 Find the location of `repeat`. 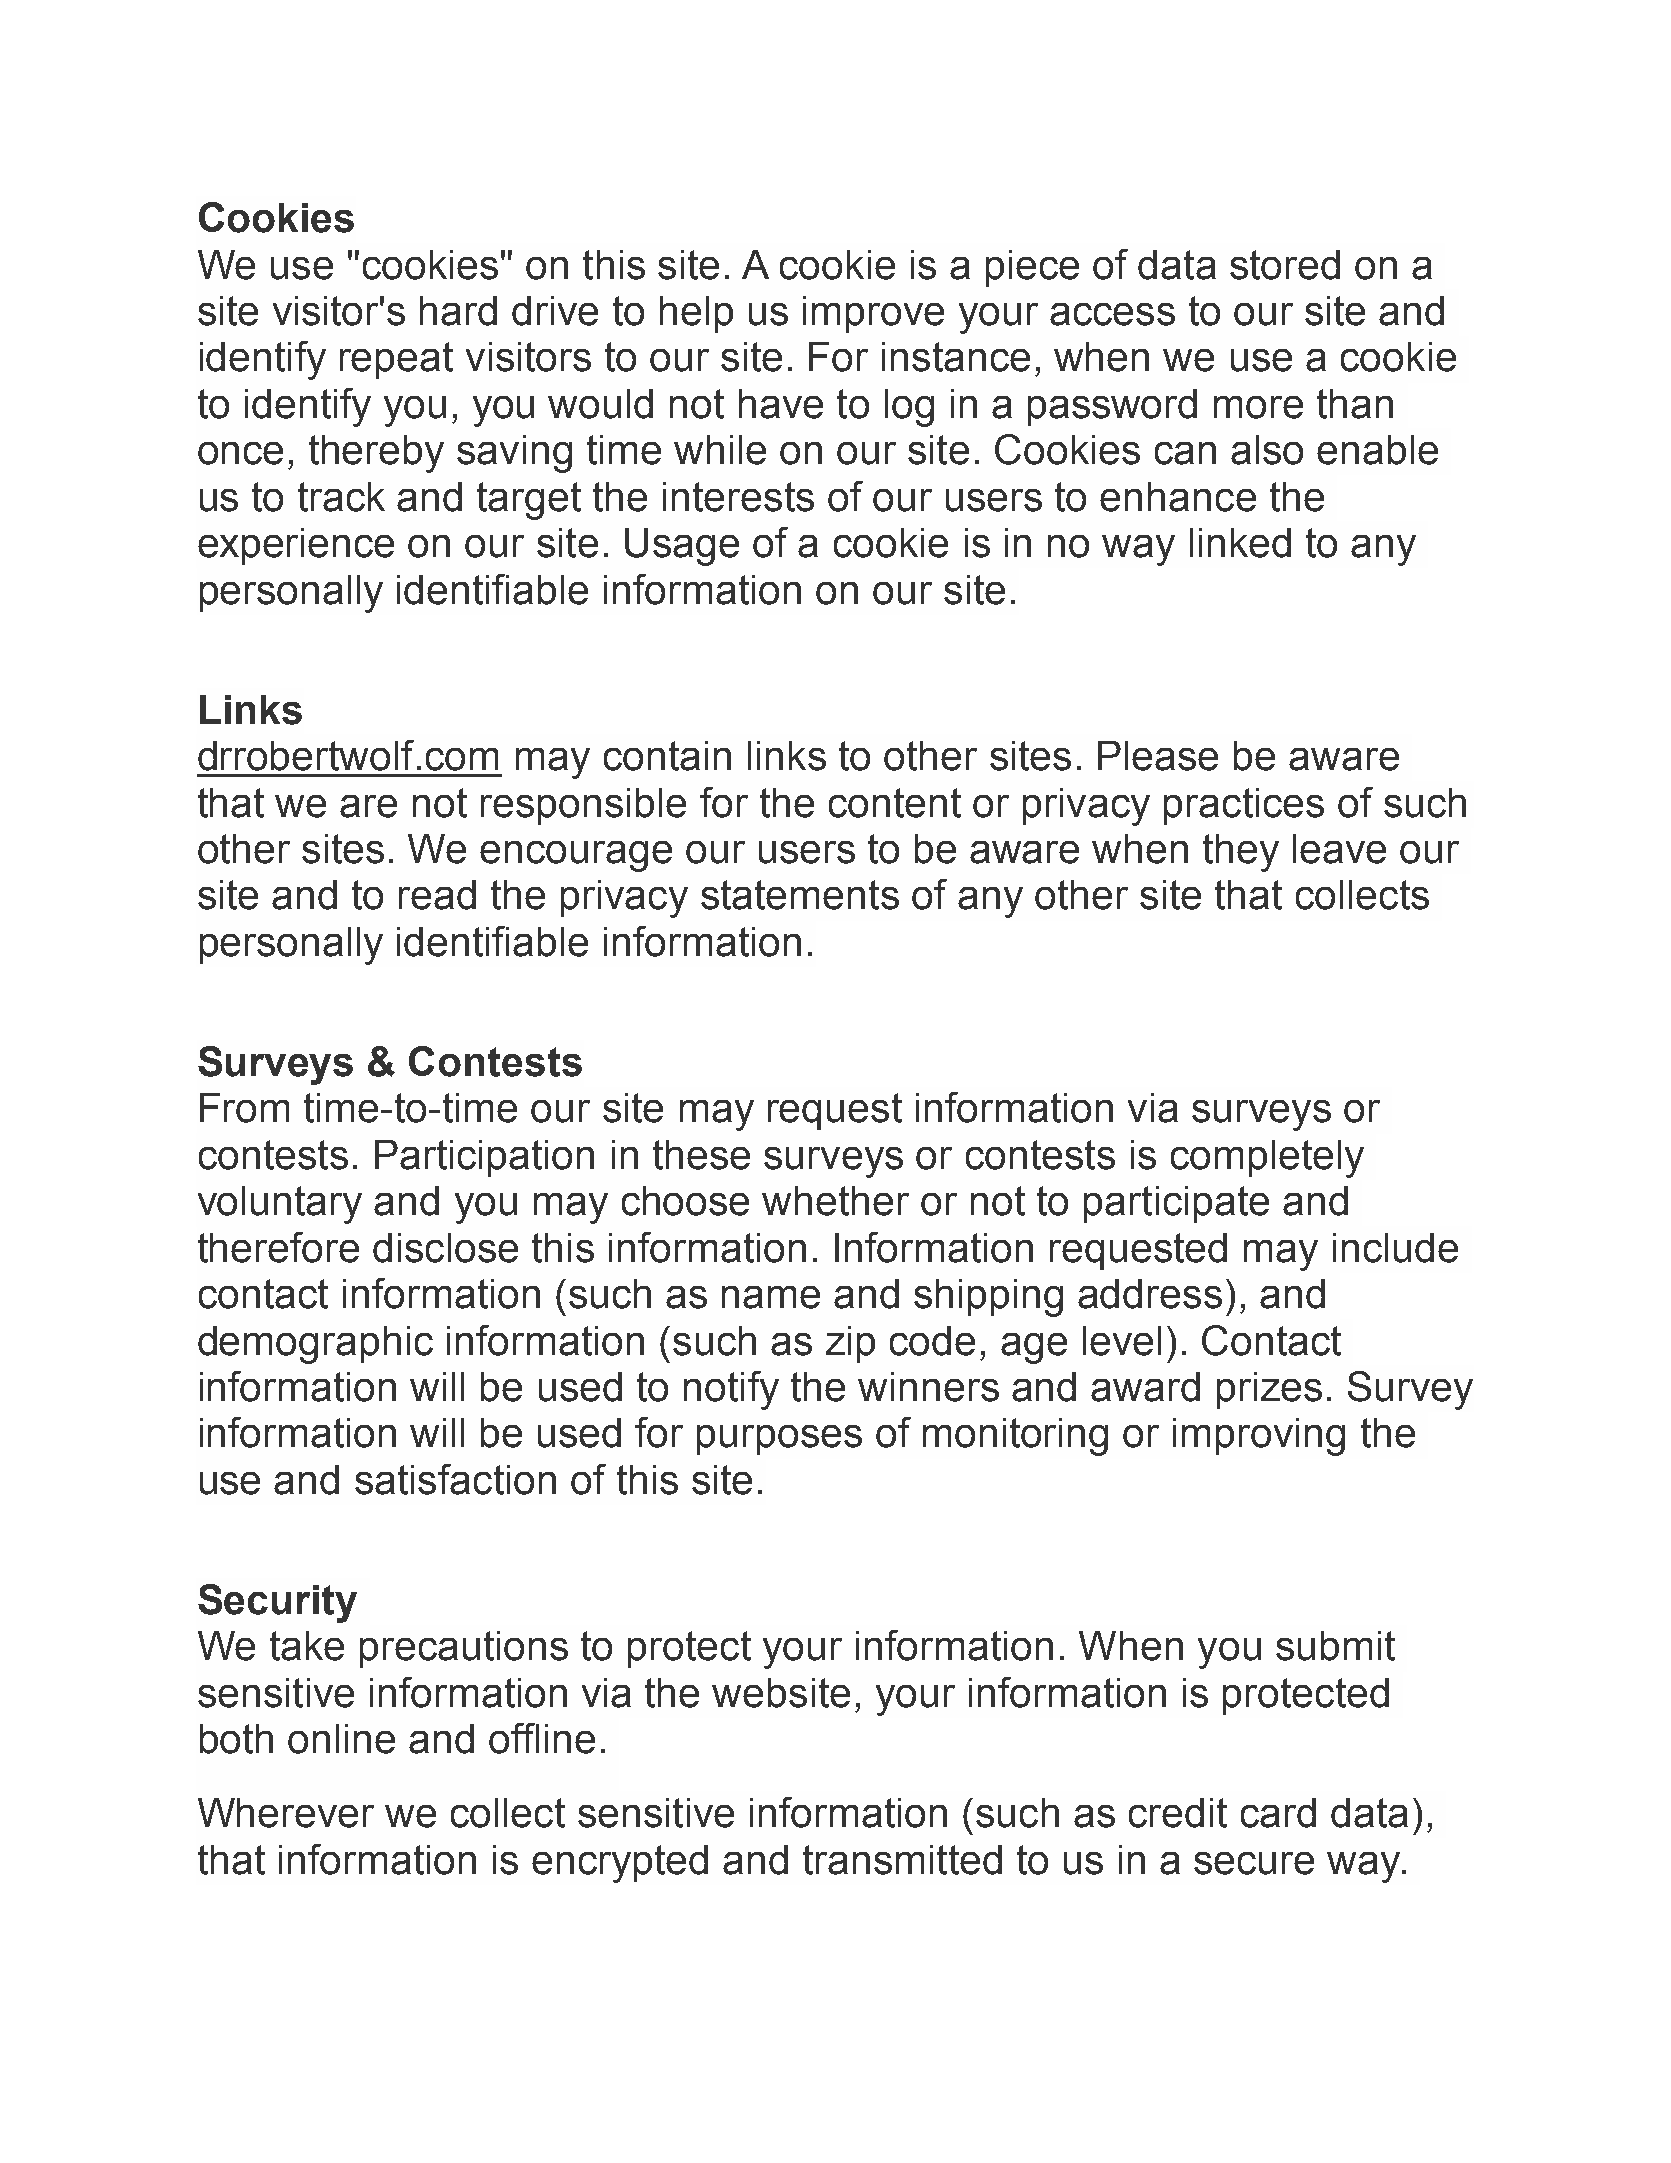

repeat is located at coordinates (396, 360).
